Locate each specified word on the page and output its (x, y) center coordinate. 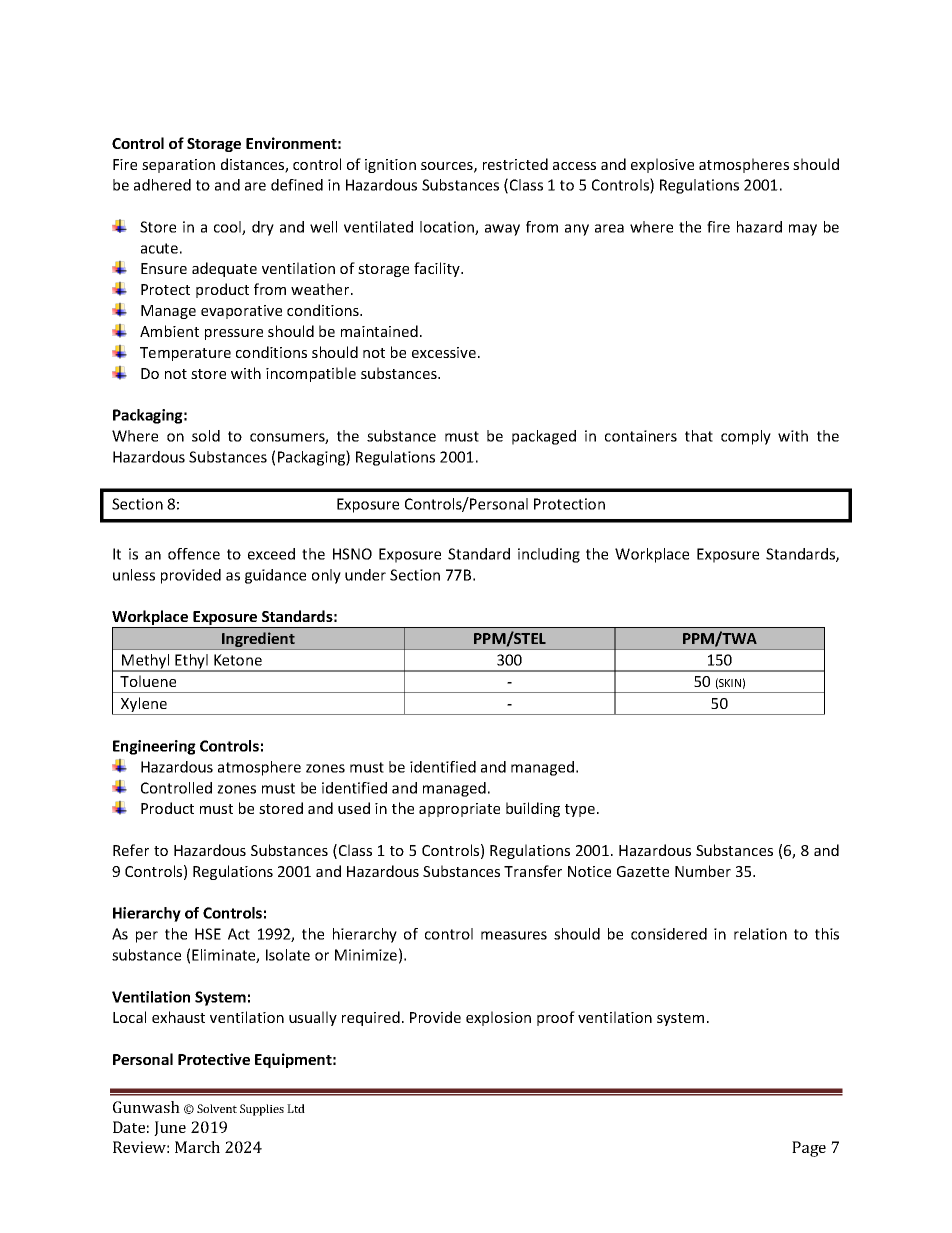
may (803, 230)
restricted (515, 164)
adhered (162, 185)
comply (746, 437)
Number (703, 871)
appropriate (459, 810)
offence (194, 554)
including (549, 555)
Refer (131, 850)
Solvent (217, 1108)
